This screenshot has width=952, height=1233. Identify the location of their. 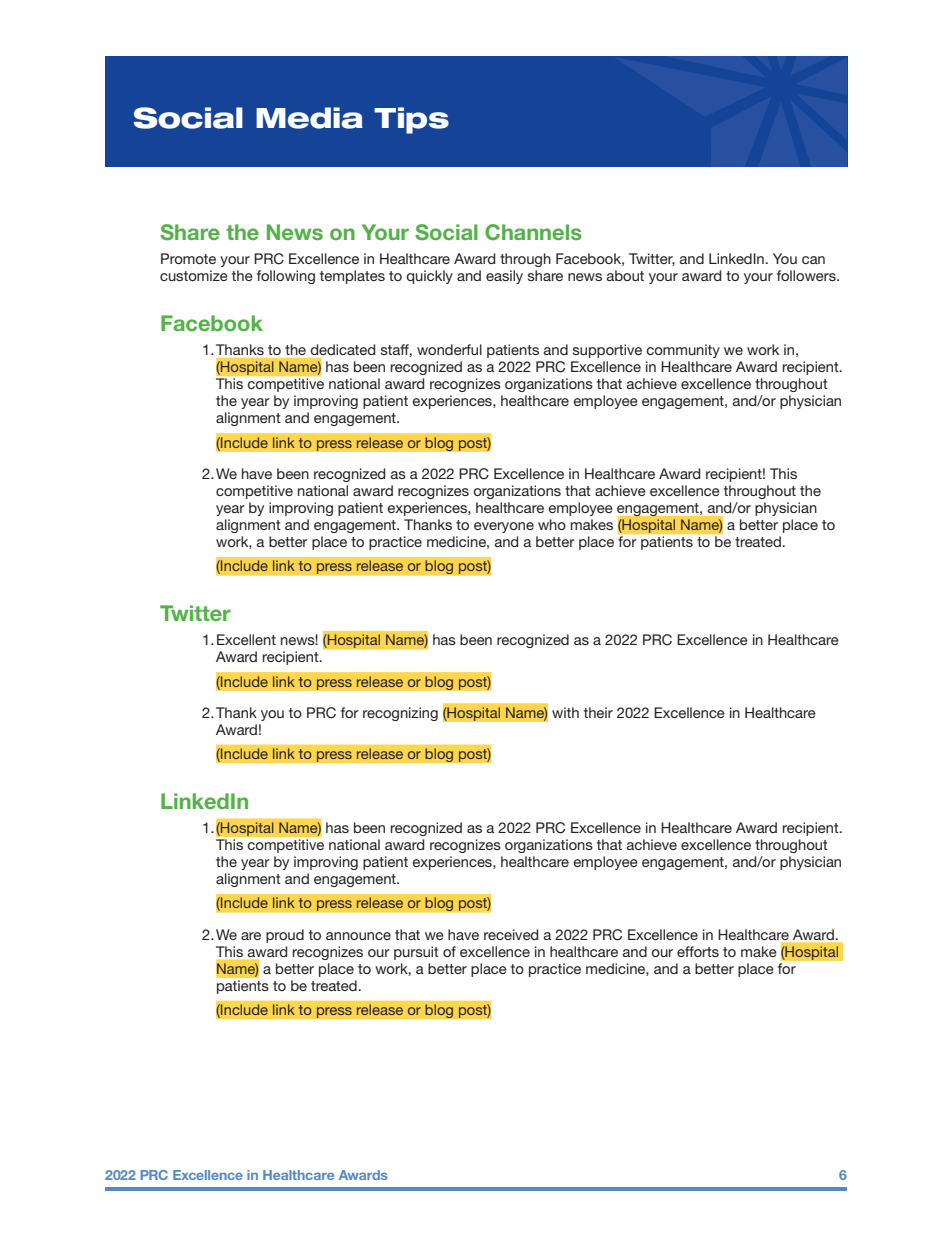
(598, 712).
